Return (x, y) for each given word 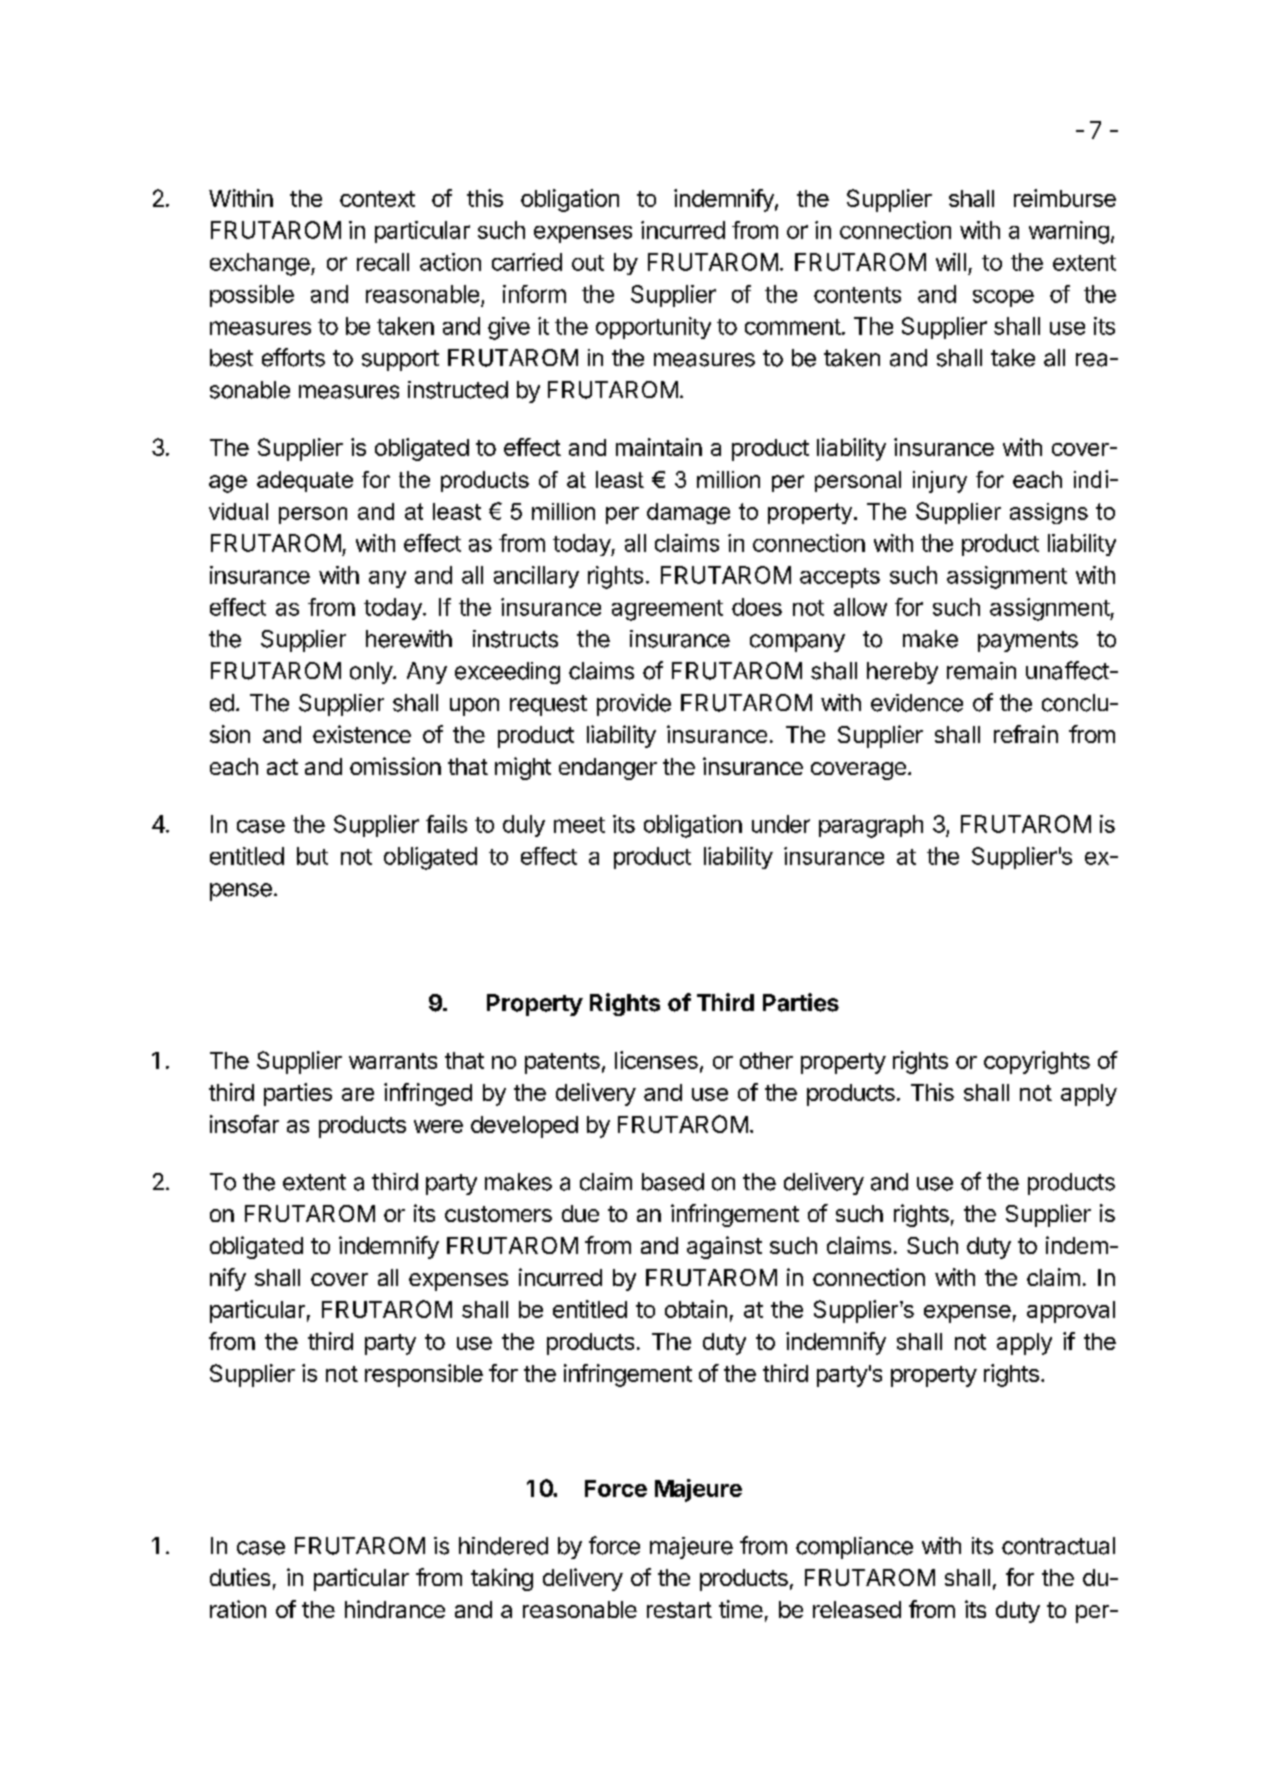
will (951, 262)
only (372, 673)
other (766, 1060)
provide (634, 705)
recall (383, 262)
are (358, 1094)
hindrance (395, 1609)
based (673, 1182)
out (588, 263)
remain (981, 671)
